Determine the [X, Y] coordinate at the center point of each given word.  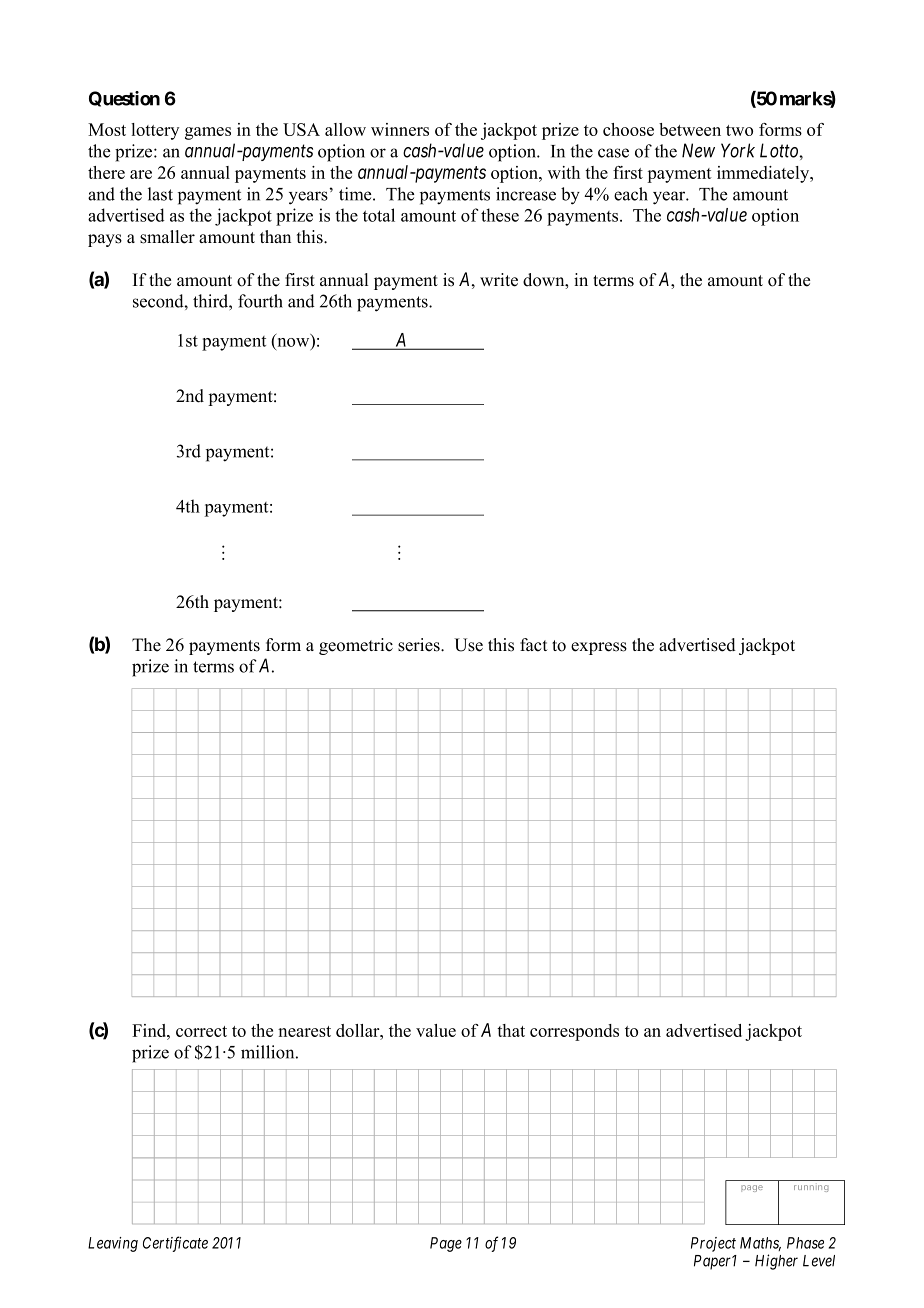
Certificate [175, 1244]
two [739, 130]
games [208, 133]
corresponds [574, 1032]
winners [400, 129]
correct [201, 1031]
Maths [760, 1244]
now [295, 343]
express [599, 648]
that [511, 1030]
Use [468, 645]
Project [713, 1244]
